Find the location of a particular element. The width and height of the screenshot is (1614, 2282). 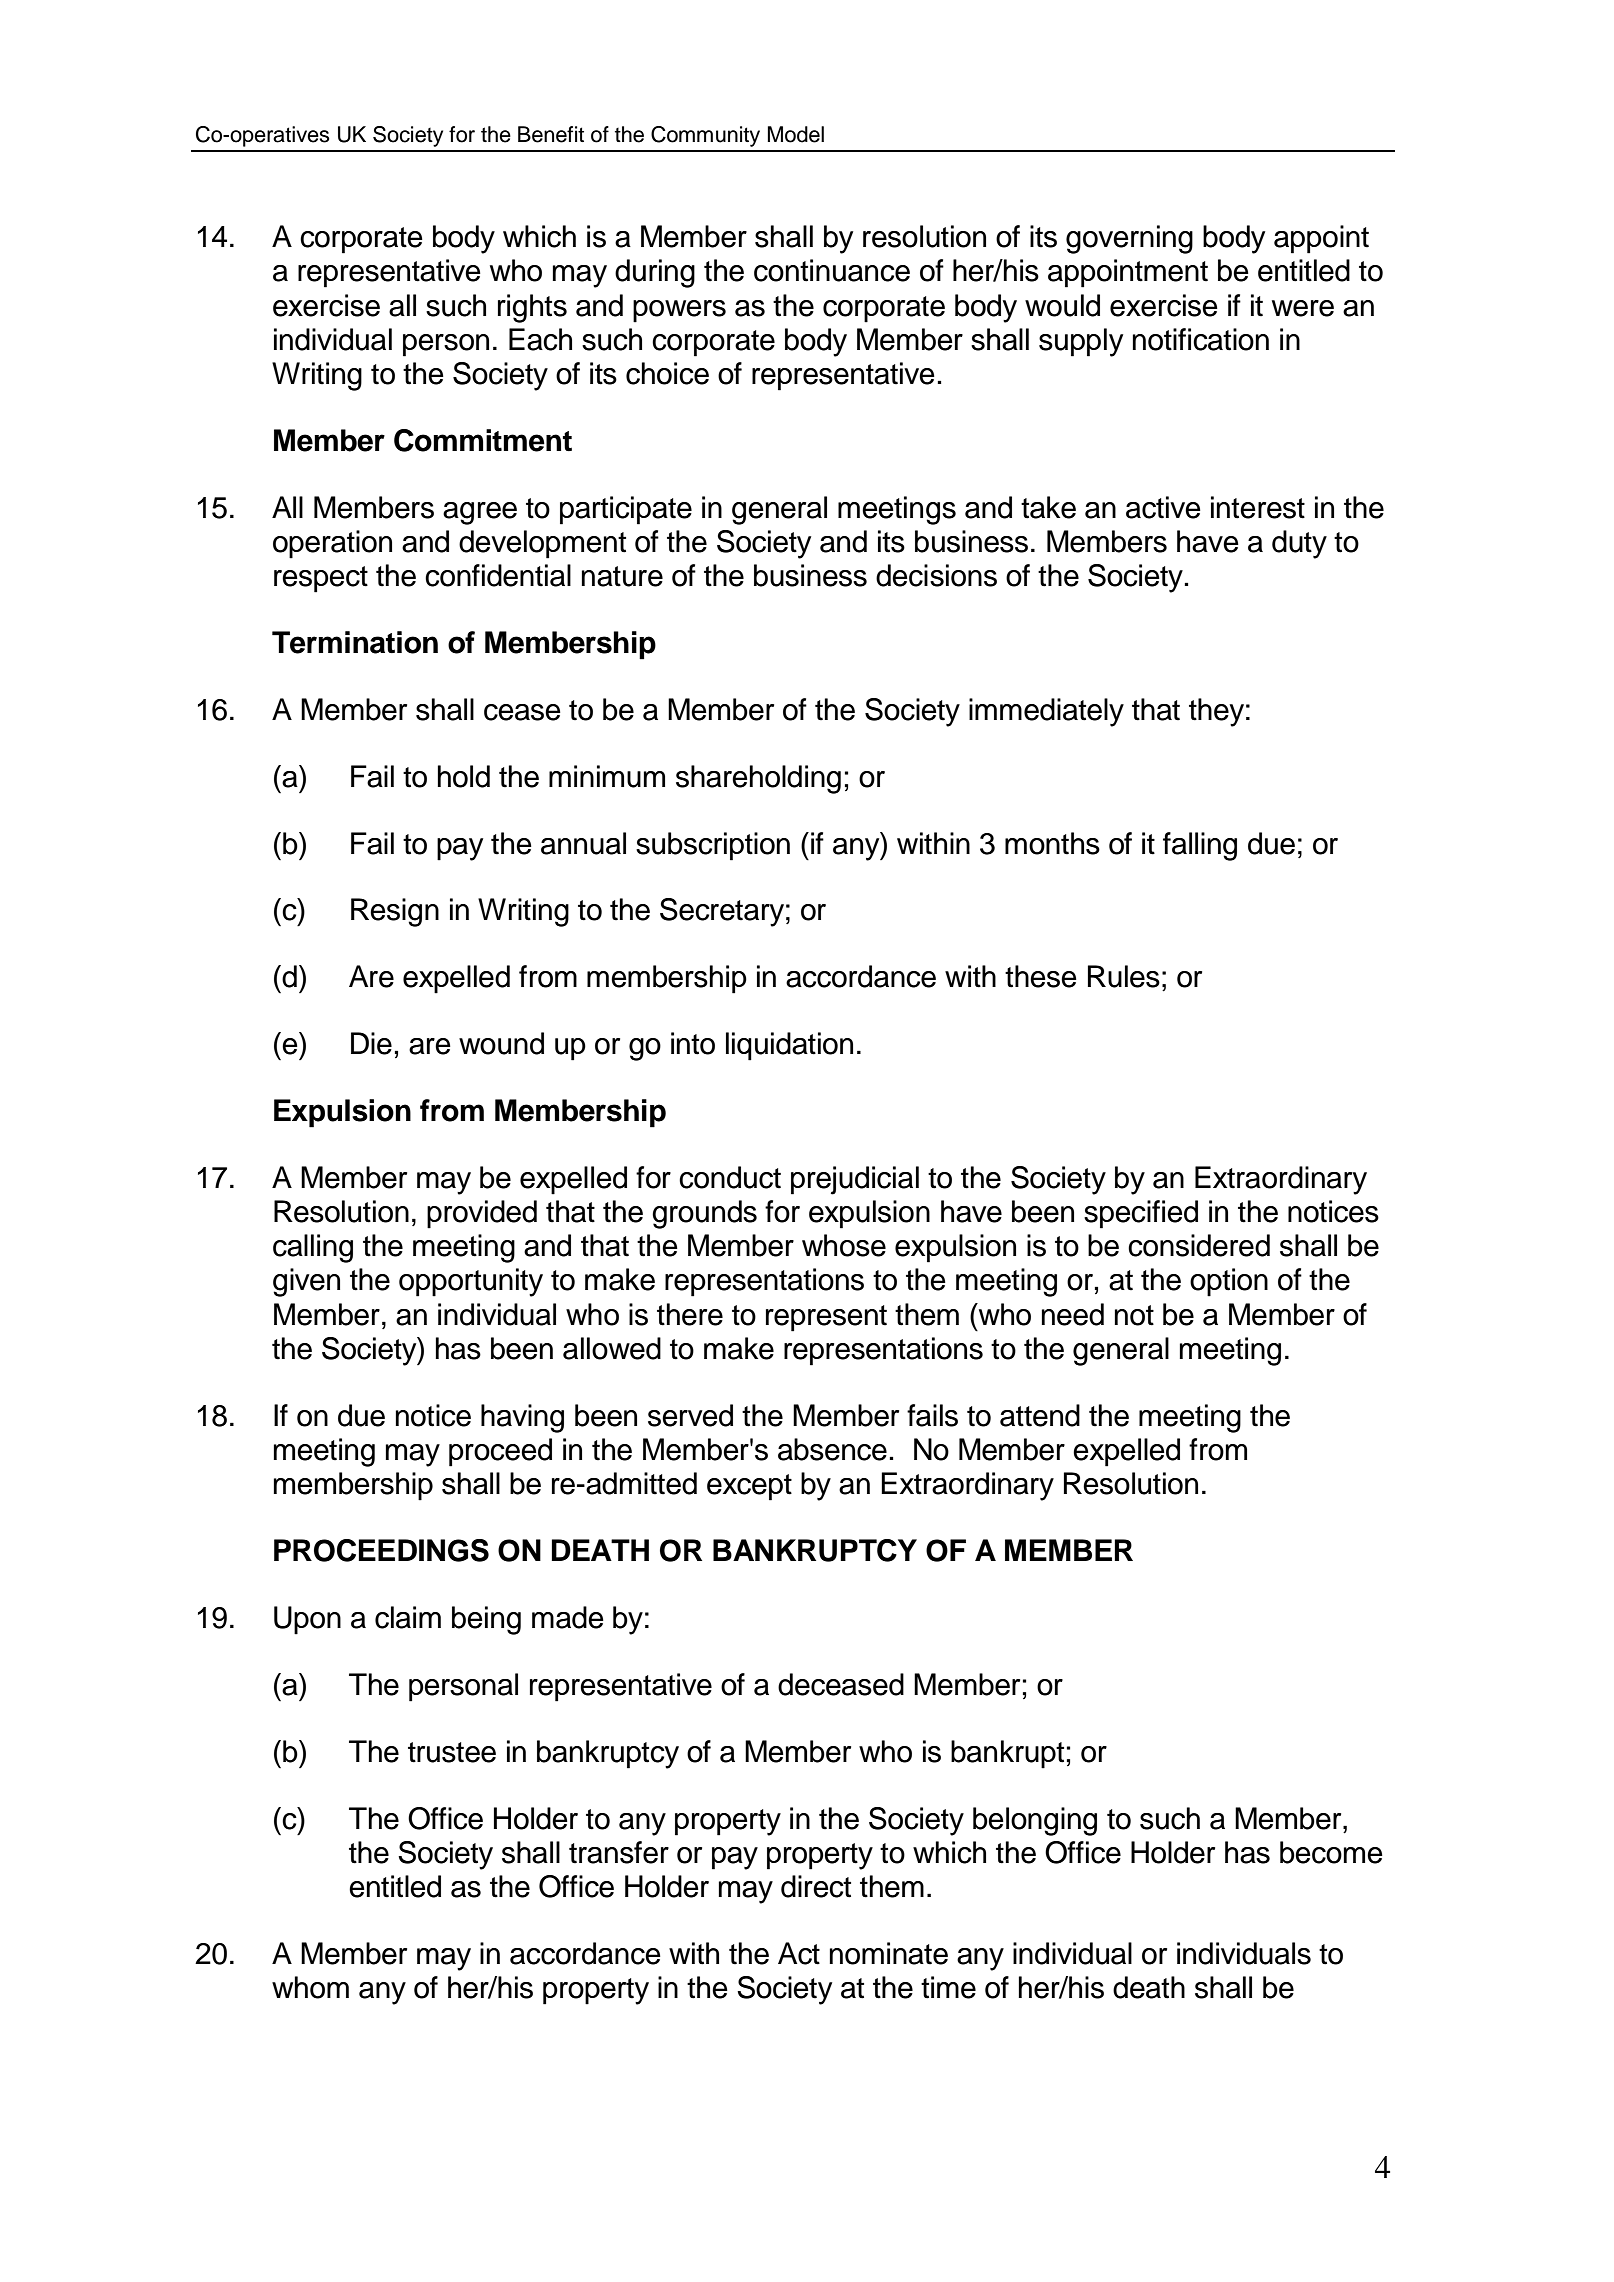

Model is located at coordinates (795, 134).
